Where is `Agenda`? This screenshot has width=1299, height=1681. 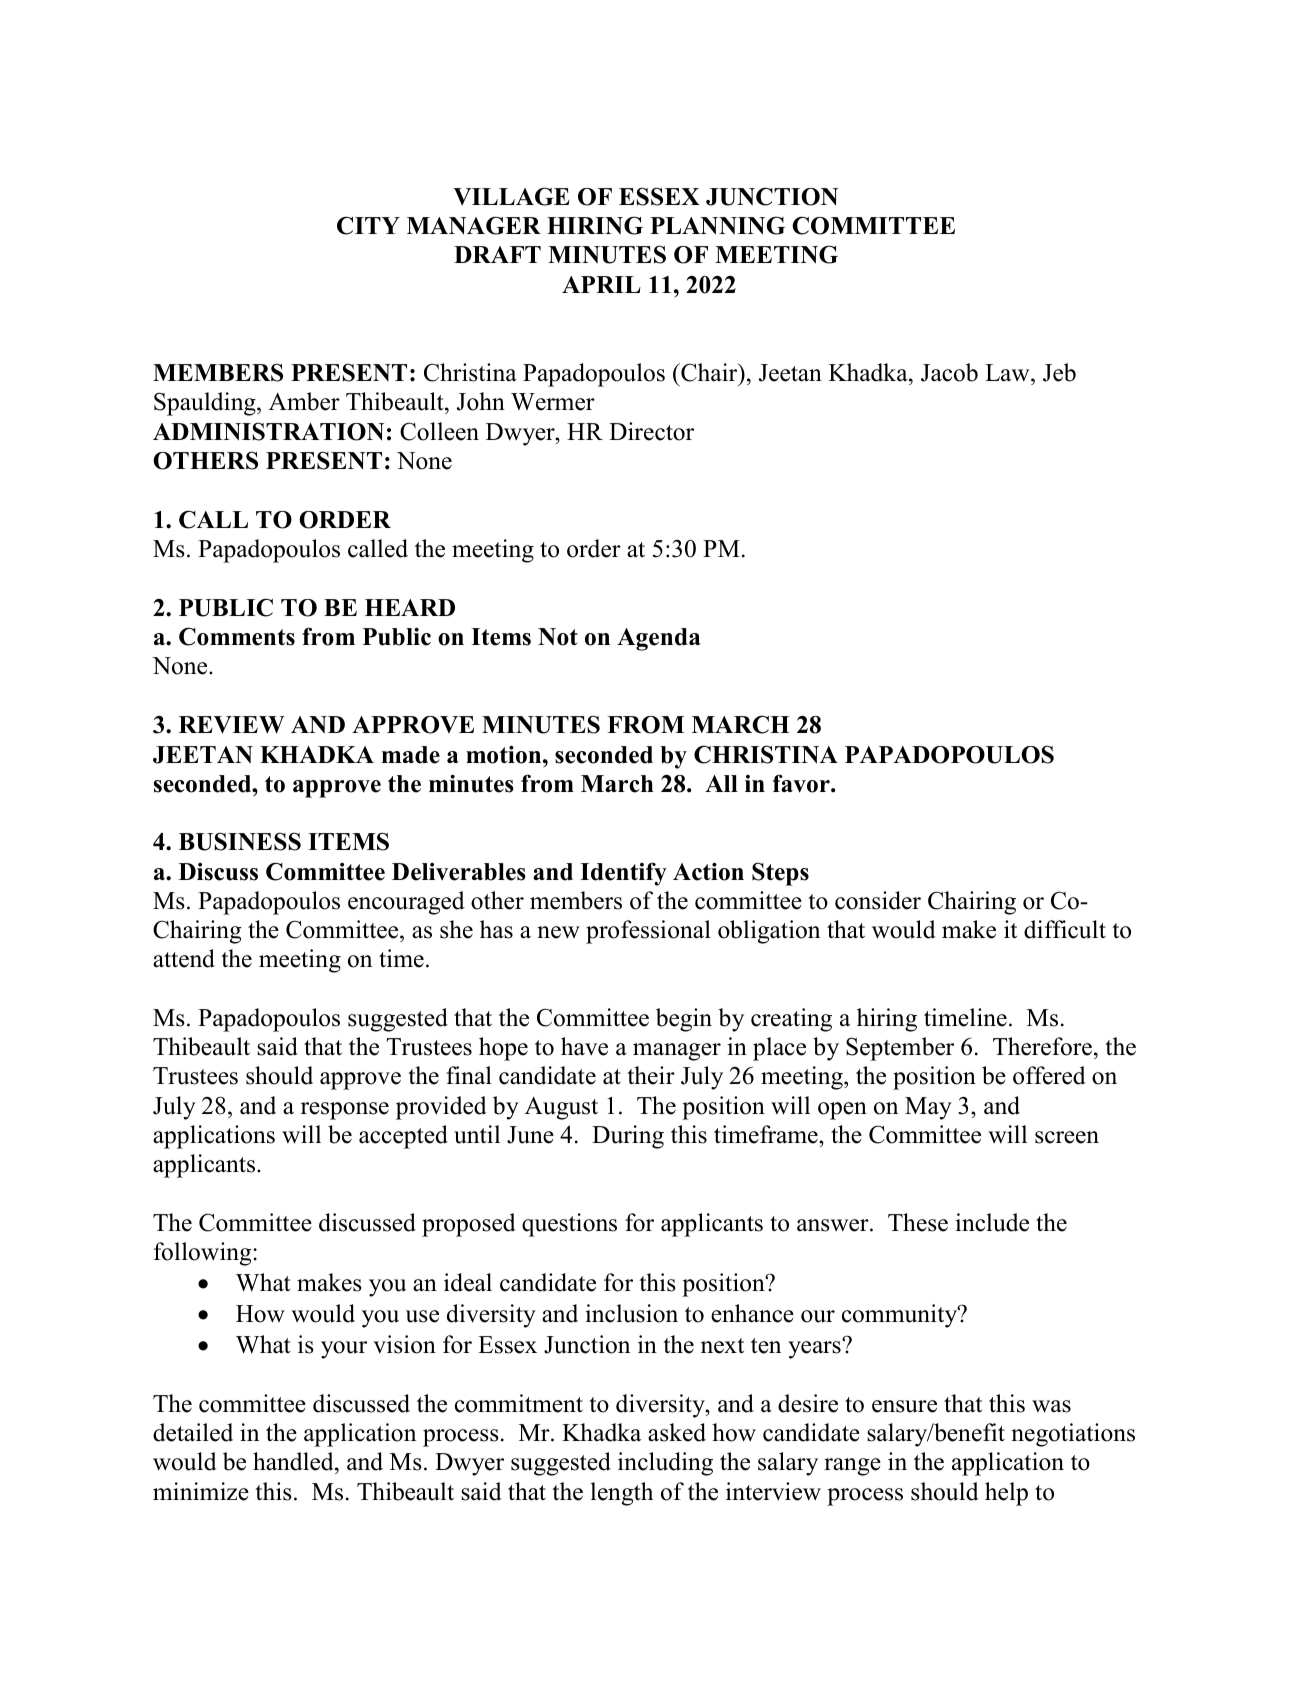
Agenda is located at coordinates (659, 639).
